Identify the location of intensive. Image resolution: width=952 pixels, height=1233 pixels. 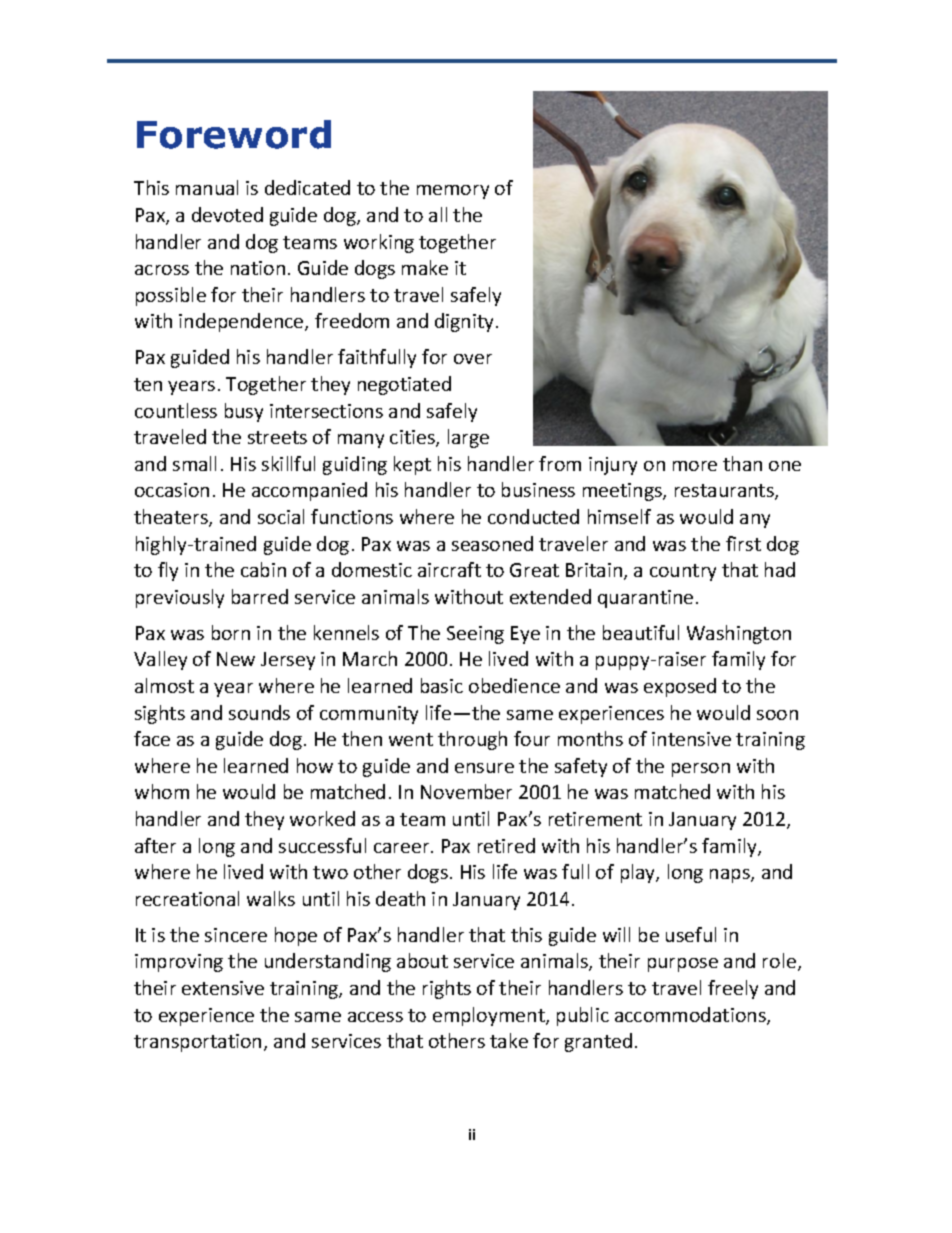
(691, 739).
